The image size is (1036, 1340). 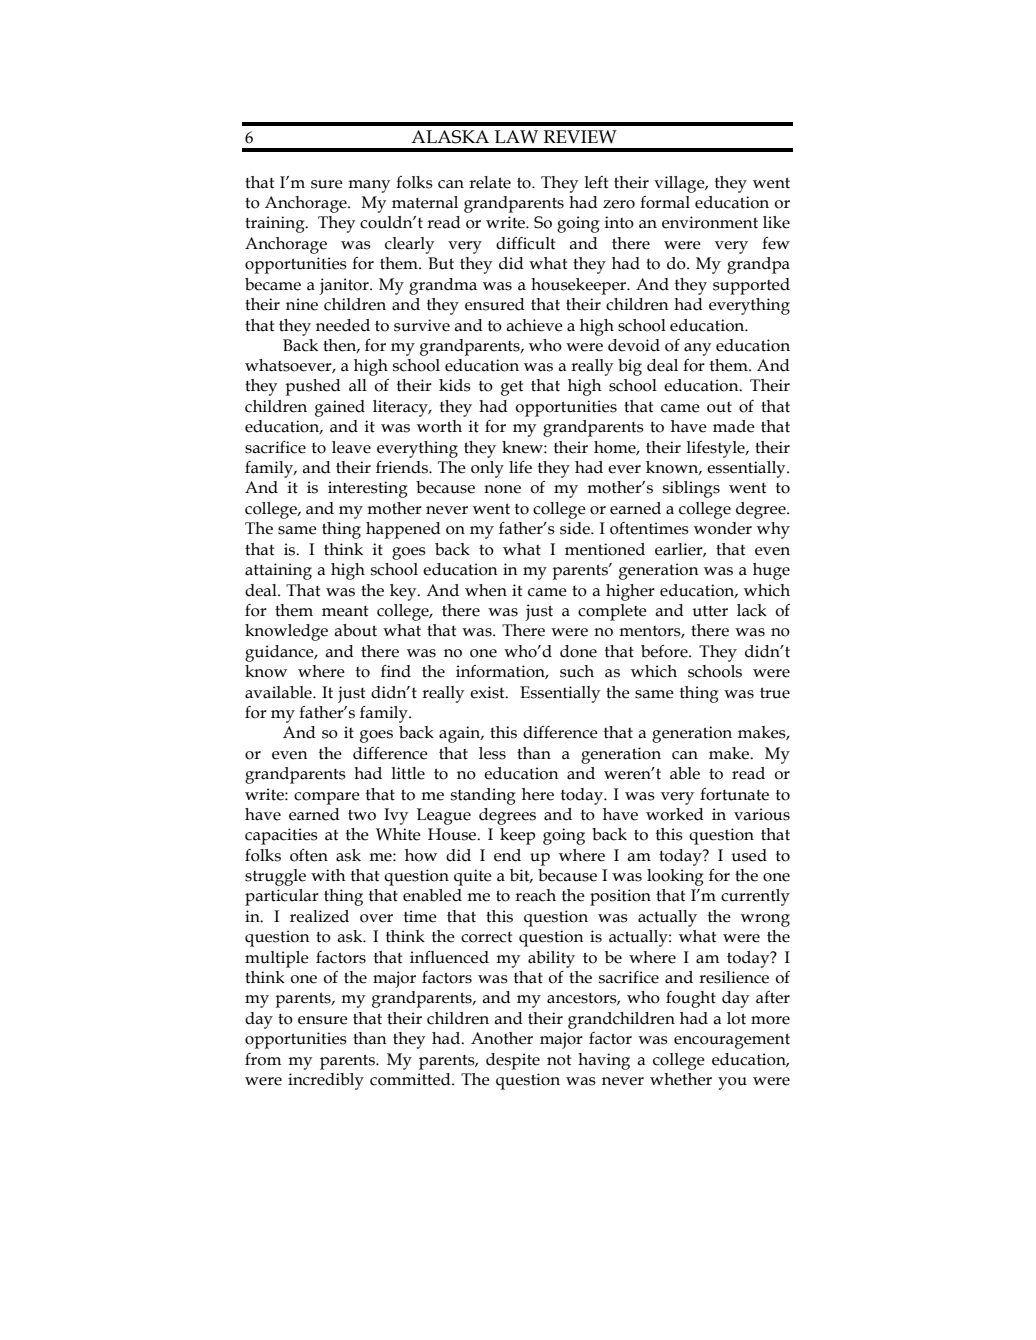 I want to click on fortunate, so click(x=734, y=794).
